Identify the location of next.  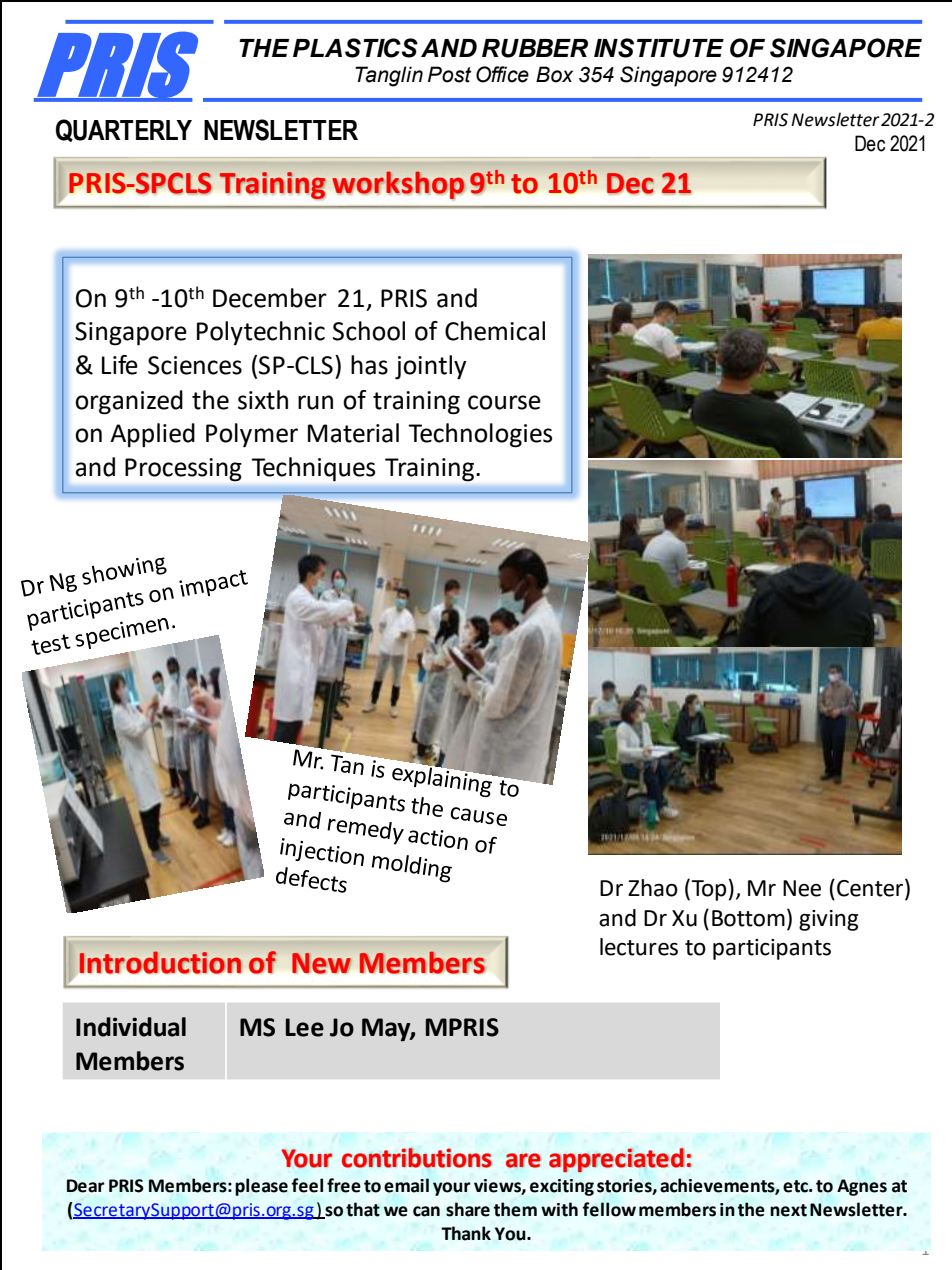
(788, 1210).
